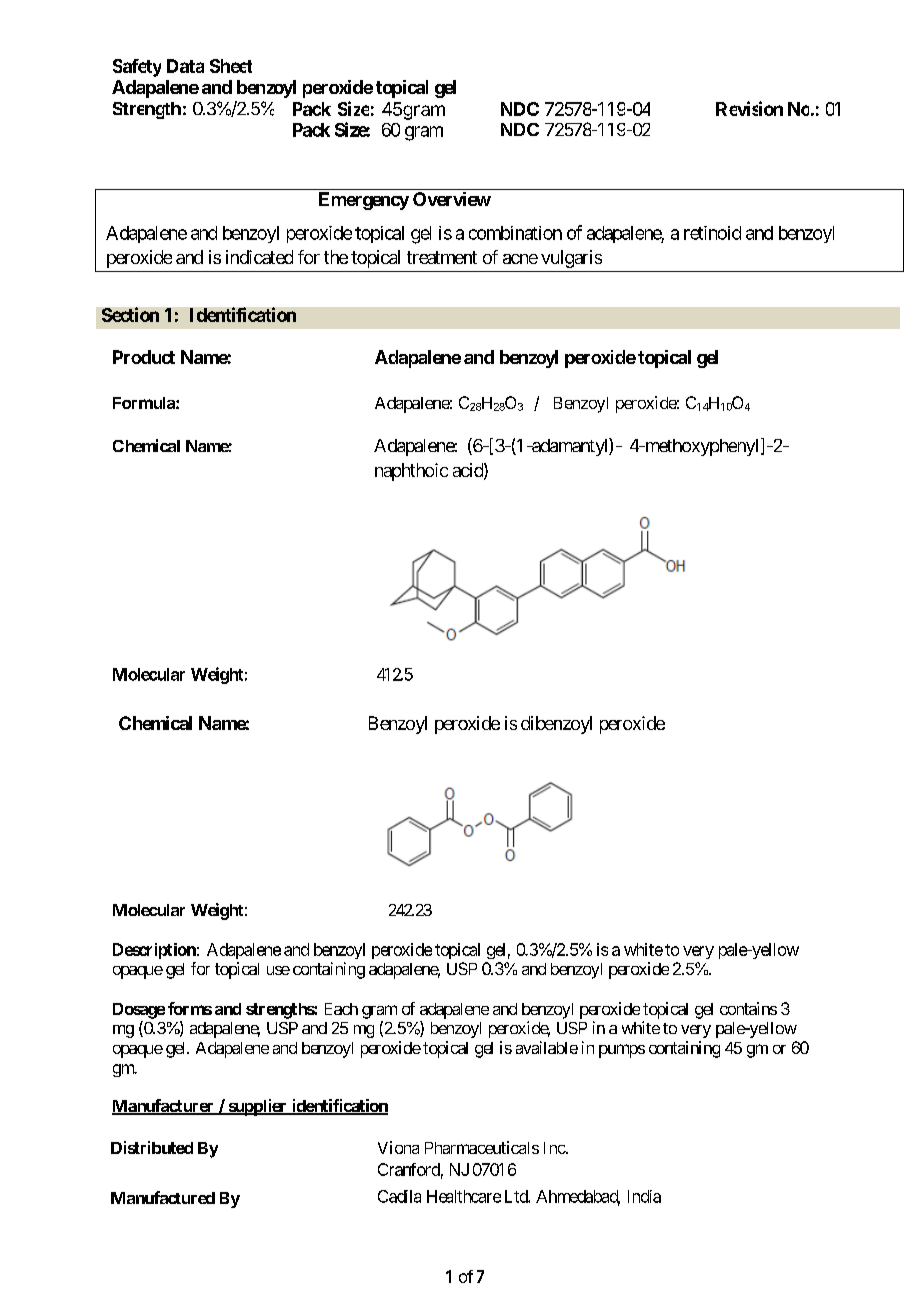  Describe the element at coordinates (185, 66) in the screenshot. I see `Data` at that location.
